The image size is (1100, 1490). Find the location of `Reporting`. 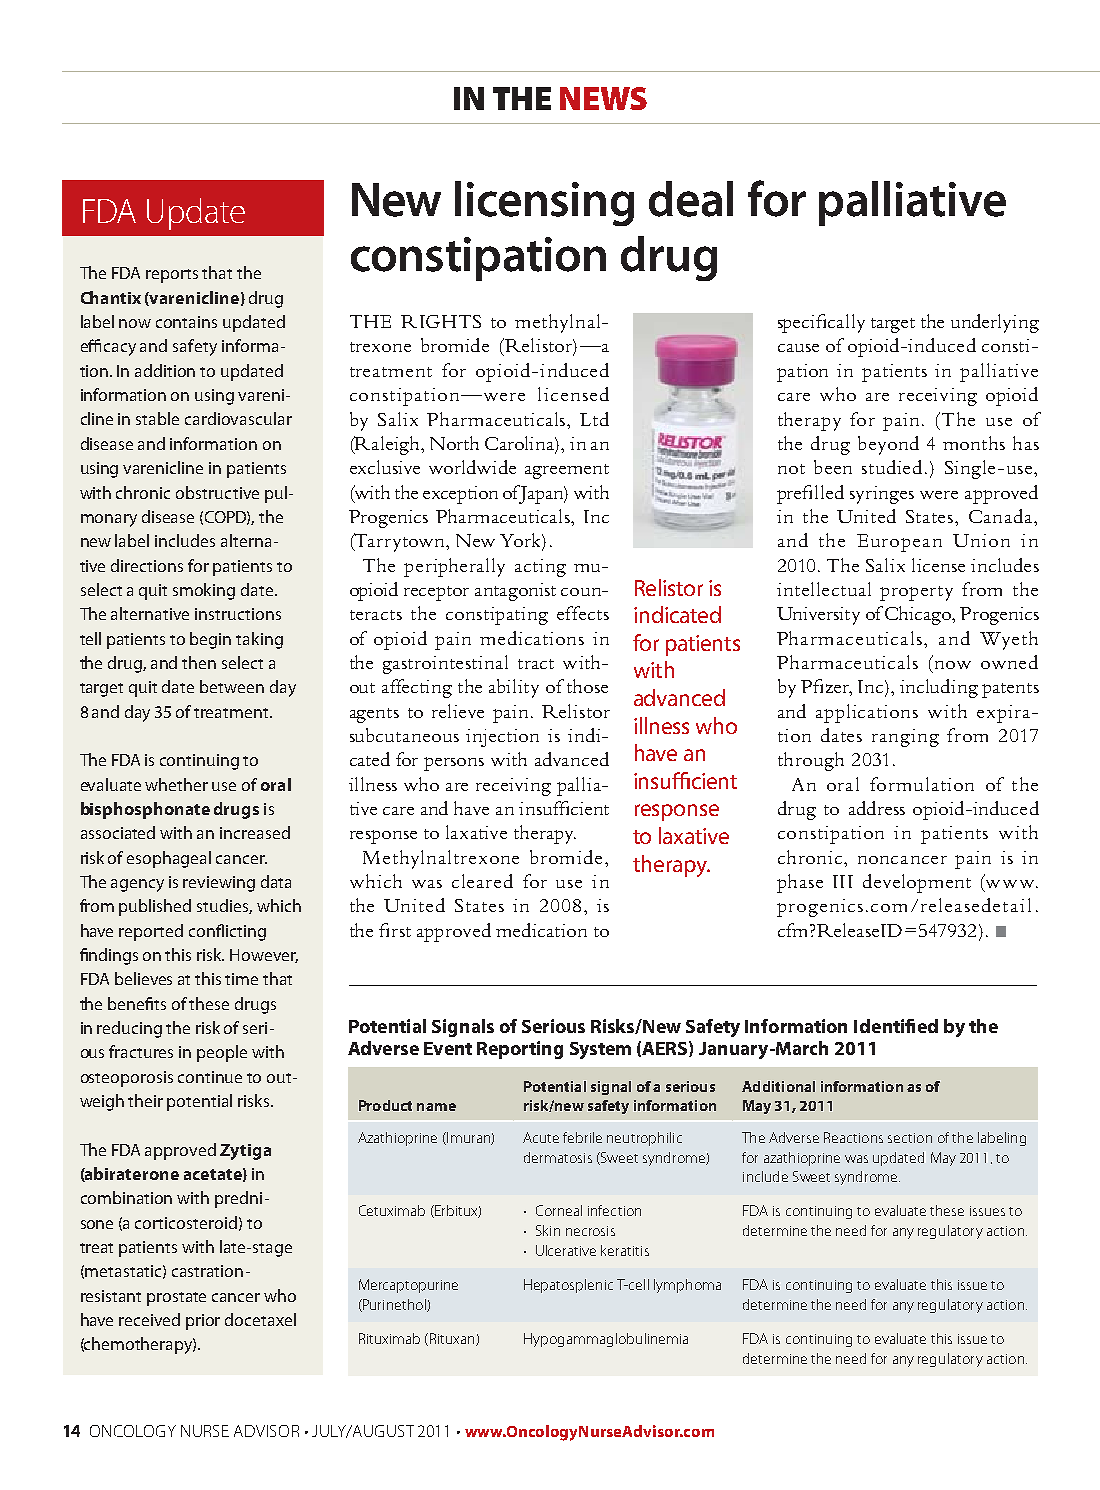

Reporting is located at coordinates (520, 1050).
